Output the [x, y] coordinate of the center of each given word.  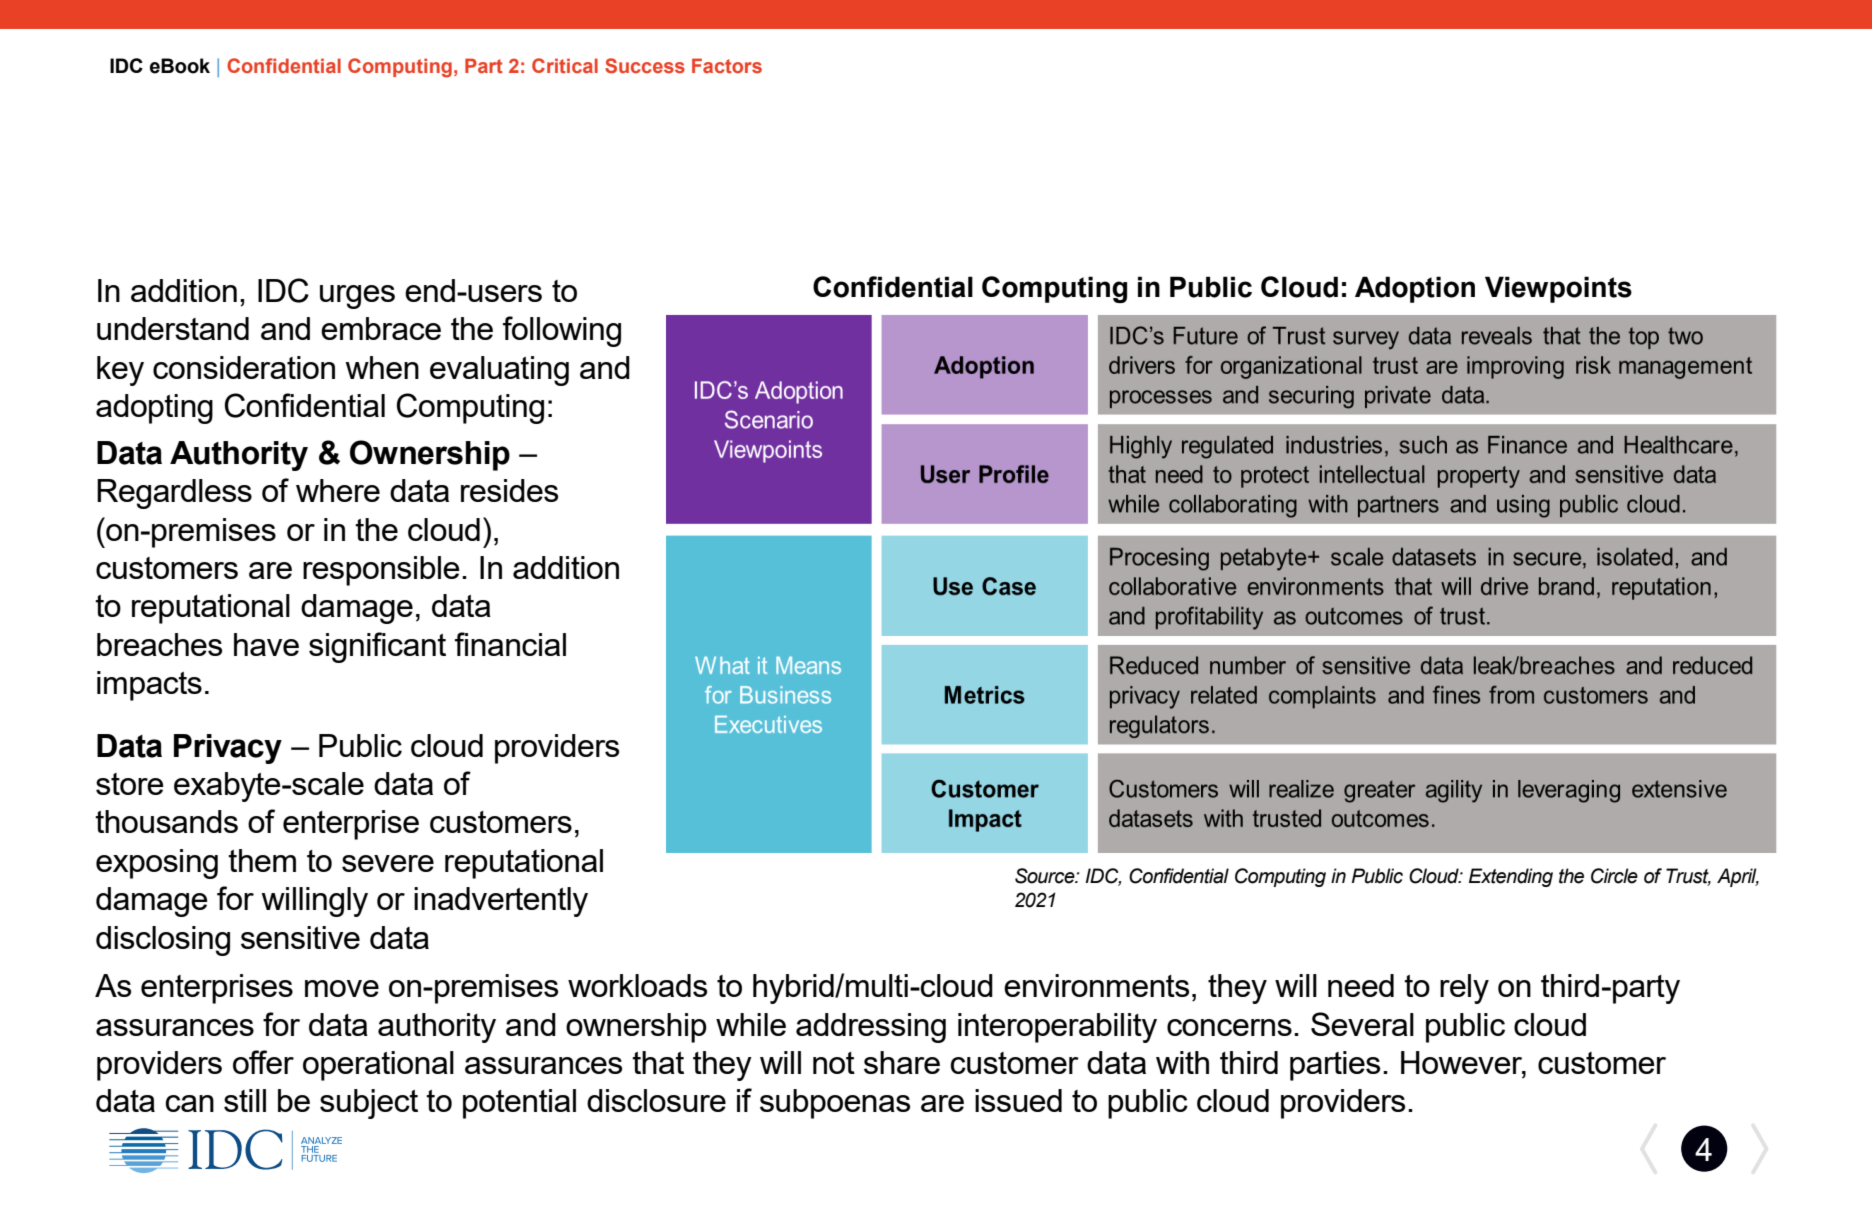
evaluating [499, 371]
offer [263, 1062]
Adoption [1415, 289]
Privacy [228, 749]
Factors [727, 65]
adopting [154, 409]
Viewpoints [1558, 289]
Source [1046, 876]
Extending [1511, 877]
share [902, 1062]
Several [1362, 1024]
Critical [565, 65]
